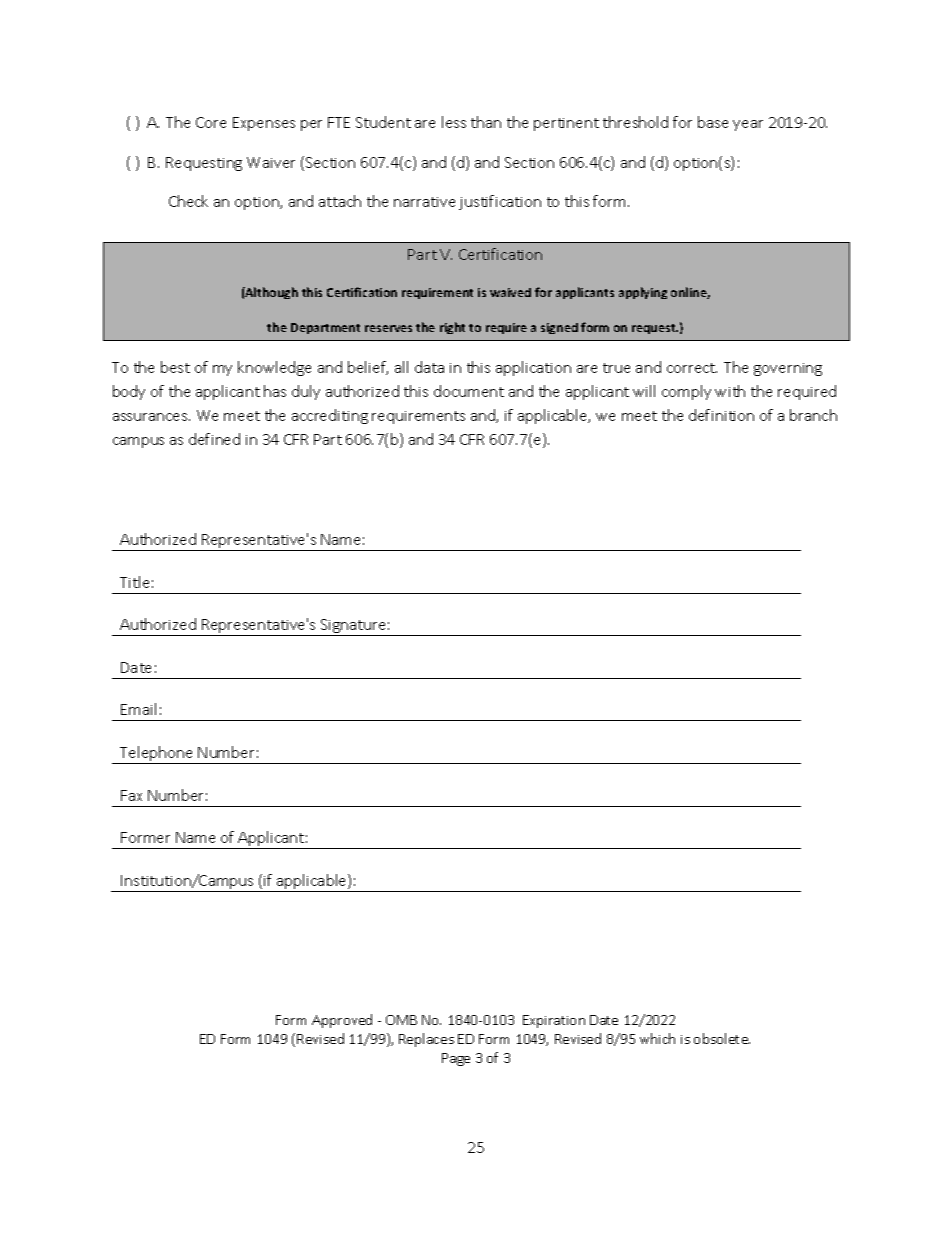 The image size is (952, 1233). Describe the element at coordinates (353, 627) in the image. I see `Signature` at that location.
